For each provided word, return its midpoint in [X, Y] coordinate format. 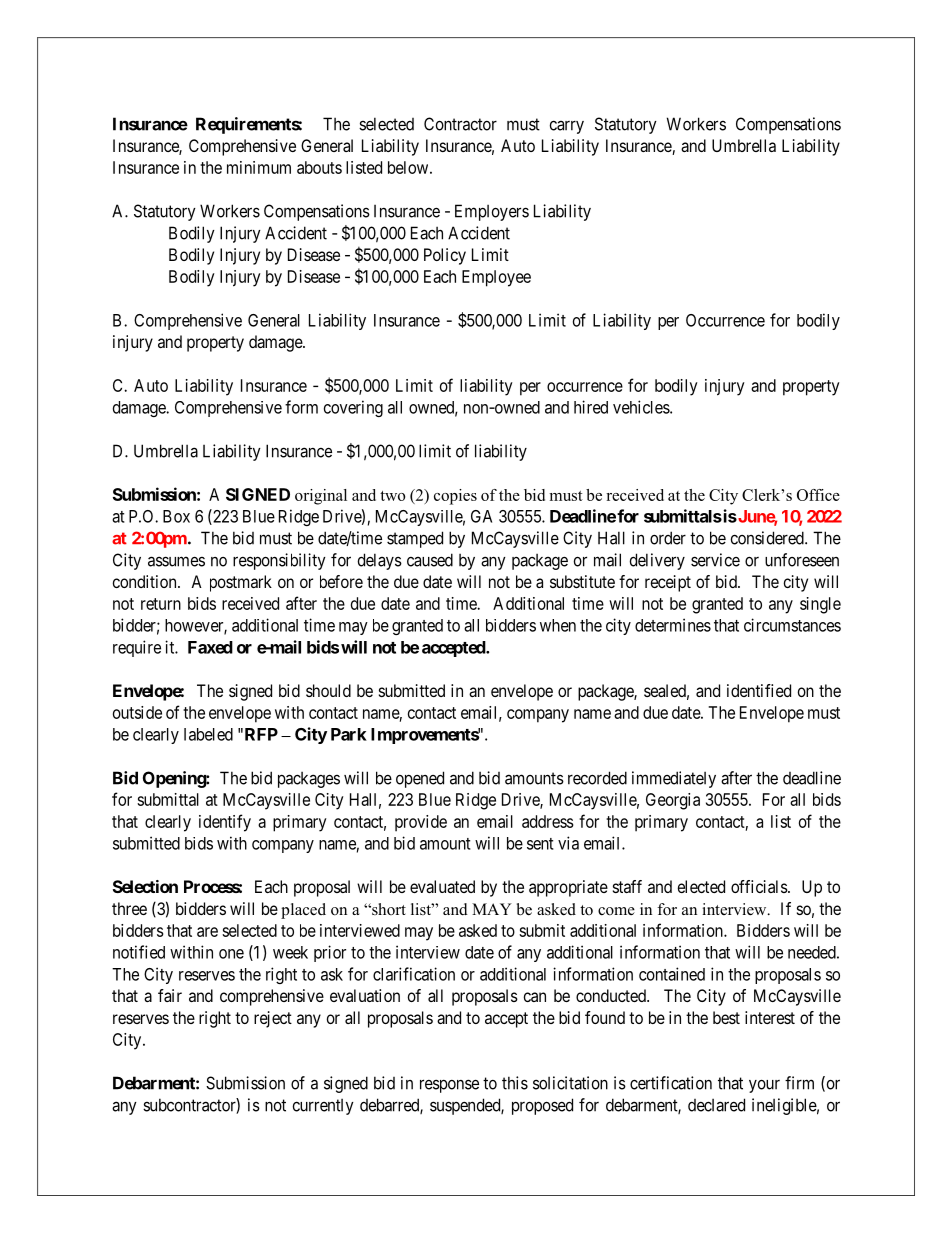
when [558, 625]
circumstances [792, 625]
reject [273, 1019]
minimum [259, 167]
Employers [492, 212]
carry [567, 127]
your [764, 1086]
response [449, 1086]
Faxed [210, 647]
